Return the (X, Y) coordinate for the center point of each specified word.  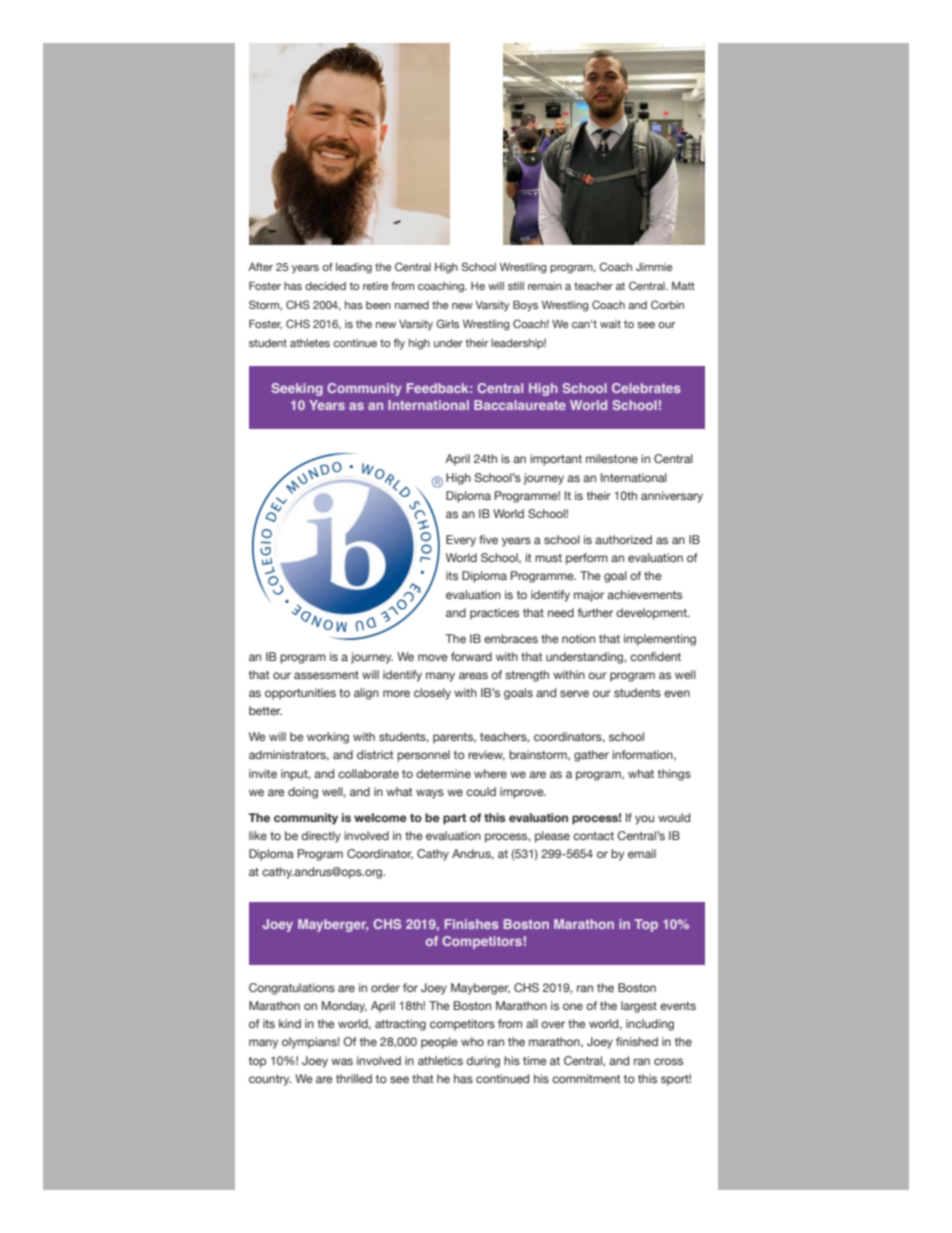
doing (303, 793)
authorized (623, 539)
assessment (326, 675)
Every (461, 541)
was (342, 1061)
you (644, 820)
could (481, 791)
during (483, 1062)
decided (325, 286)
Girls (447, 323)
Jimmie (654, 267)
